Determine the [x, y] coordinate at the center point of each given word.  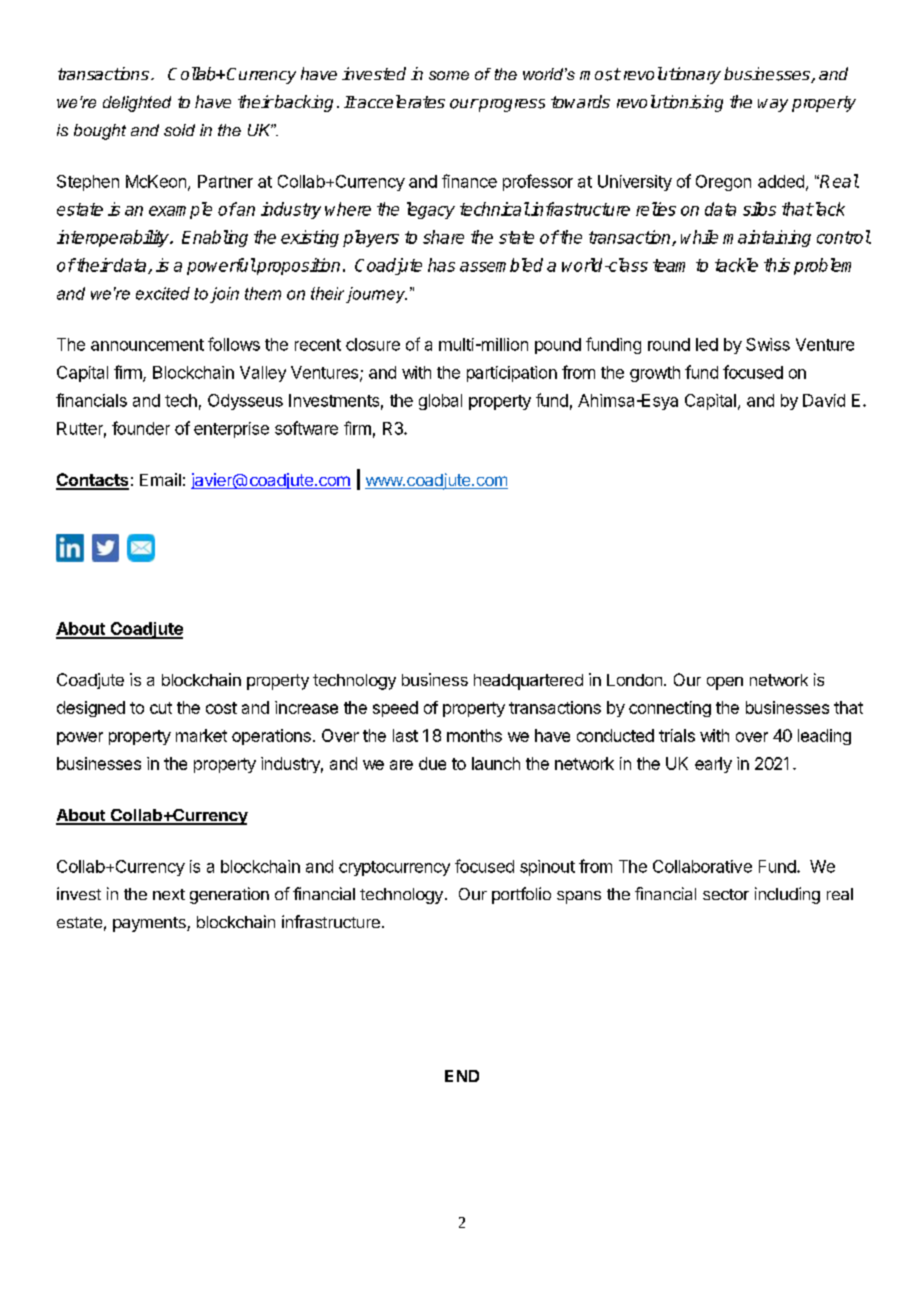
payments [150, 924]
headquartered [528, 682]
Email [160, 479]
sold [179, 130]
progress [511, 105]
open [725, 683]
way [773, 105]
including [787, 895]
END [462, 1076]
